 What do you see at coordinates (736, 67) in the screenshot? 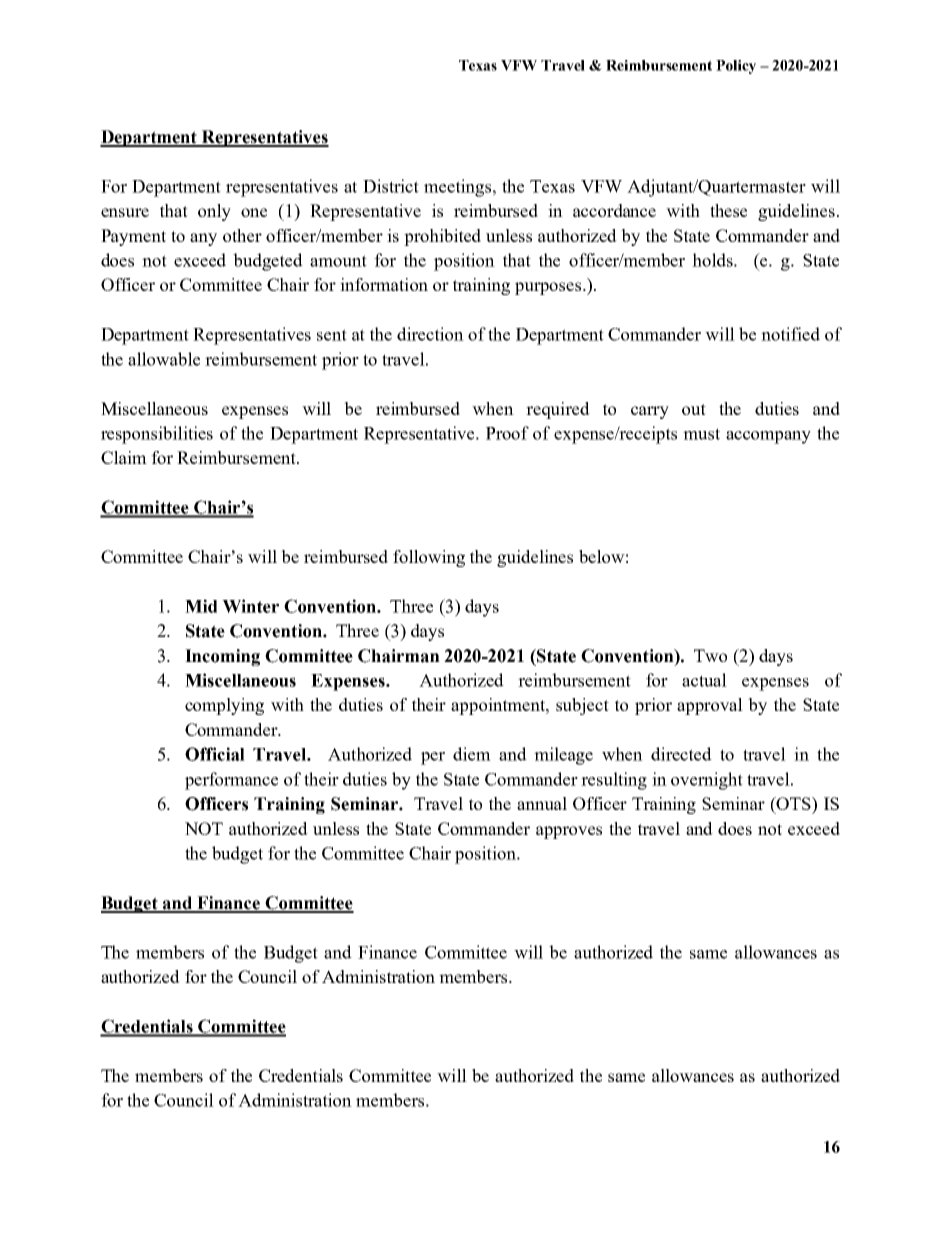
I see `Policy` at bounding box center [736, 67].
